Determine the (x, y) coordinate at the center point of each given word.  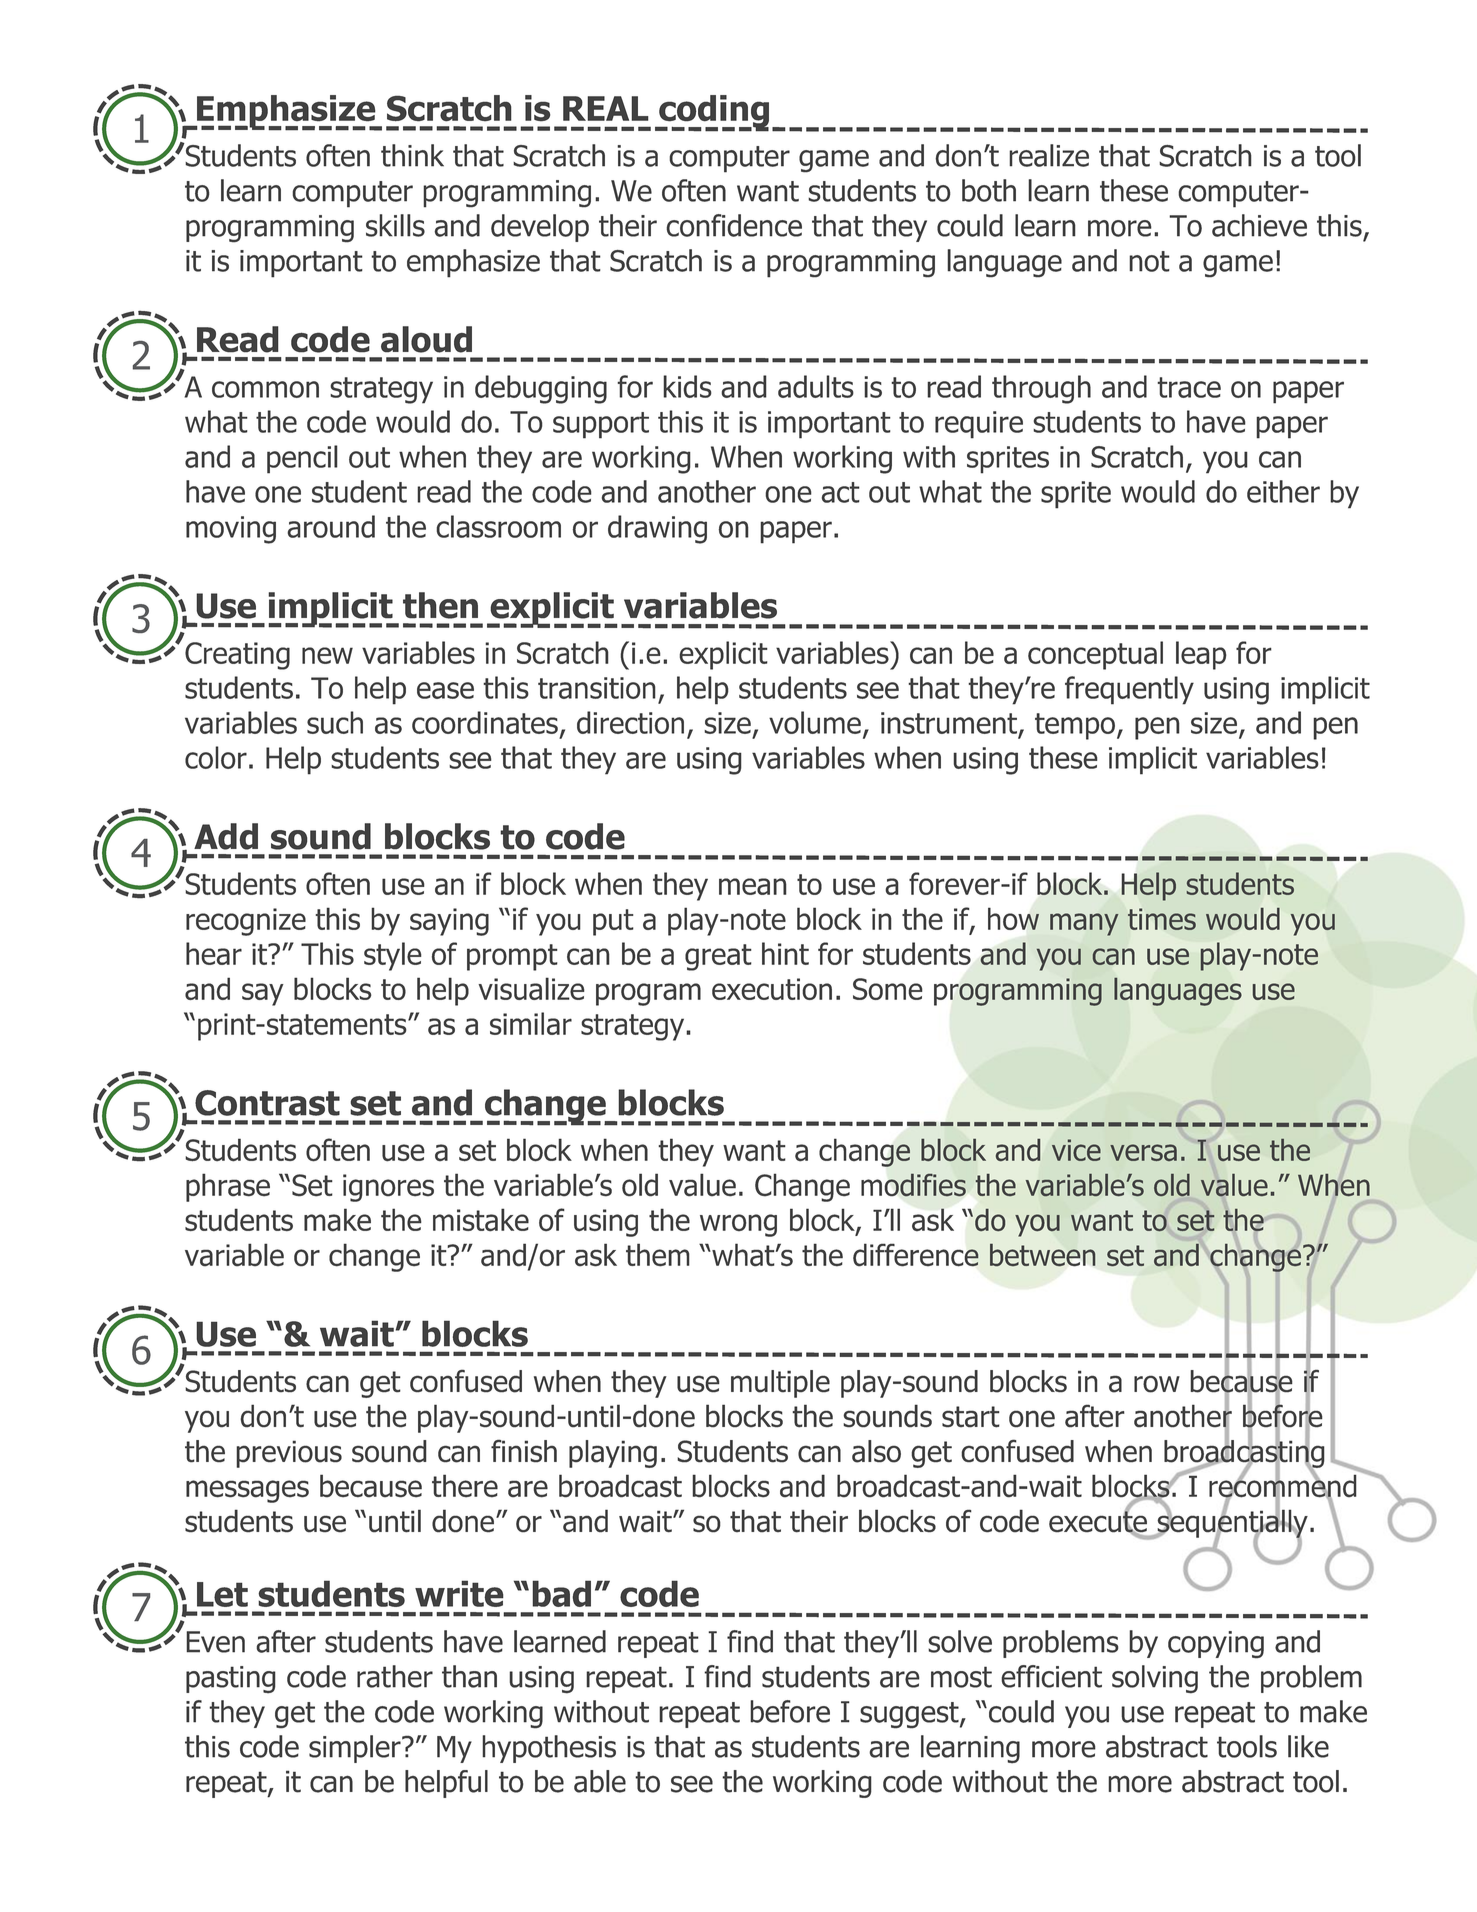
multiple (780, 1384)
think (412, 155)
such (335, 722)
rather (395, 1676)
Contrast (267, 1103)
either (1283, 491)
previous (289, 1454)
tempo (1075, 726)
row (1157, 1384)
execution (772, 989)
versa (1143, 1152)
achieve (1259, 225)
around (331, 526)
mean (753, 886)
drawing (657, 529)
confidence (734, 225)
